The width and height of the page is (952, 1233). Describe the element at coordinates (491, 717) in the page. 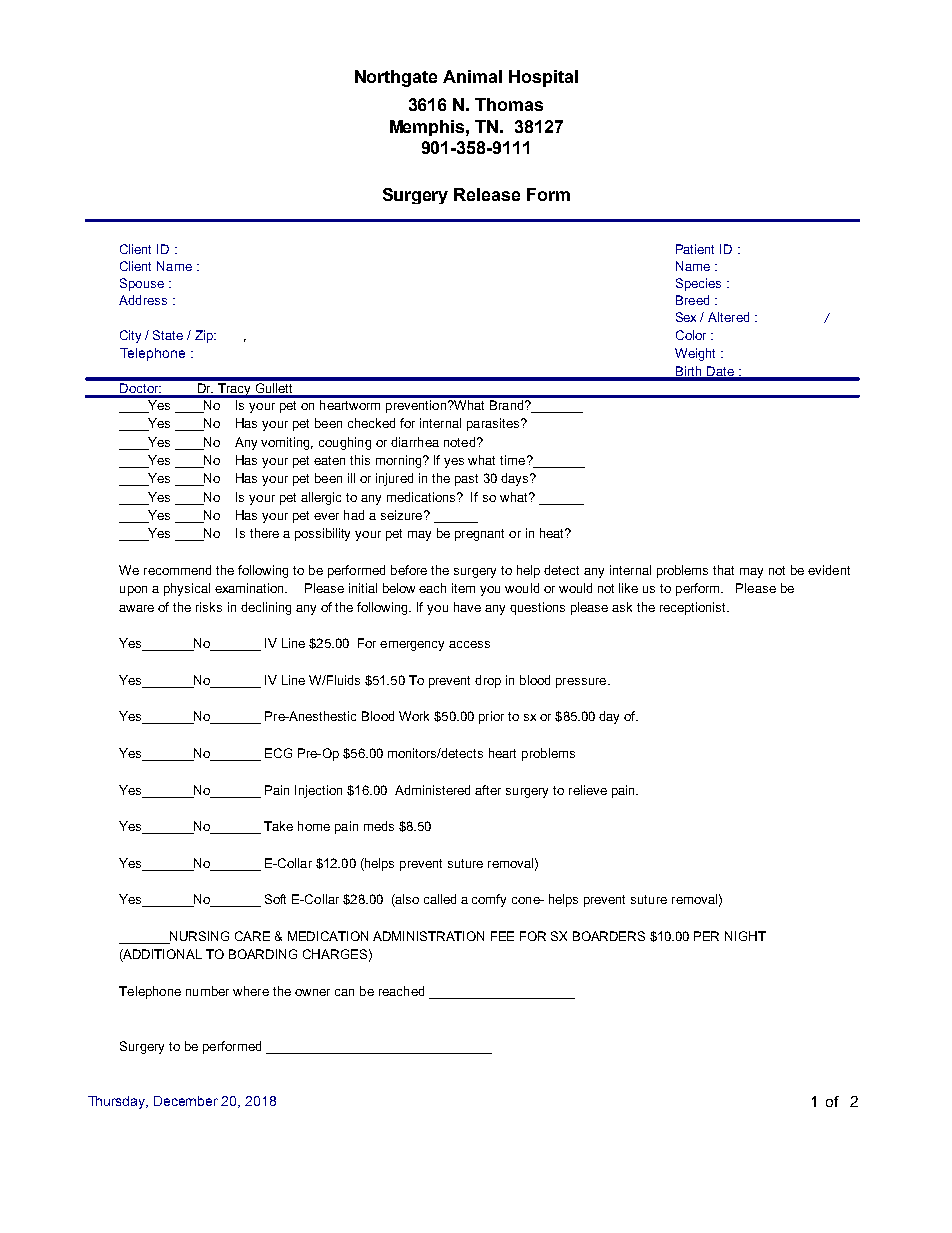

I see `prior` at that location.
